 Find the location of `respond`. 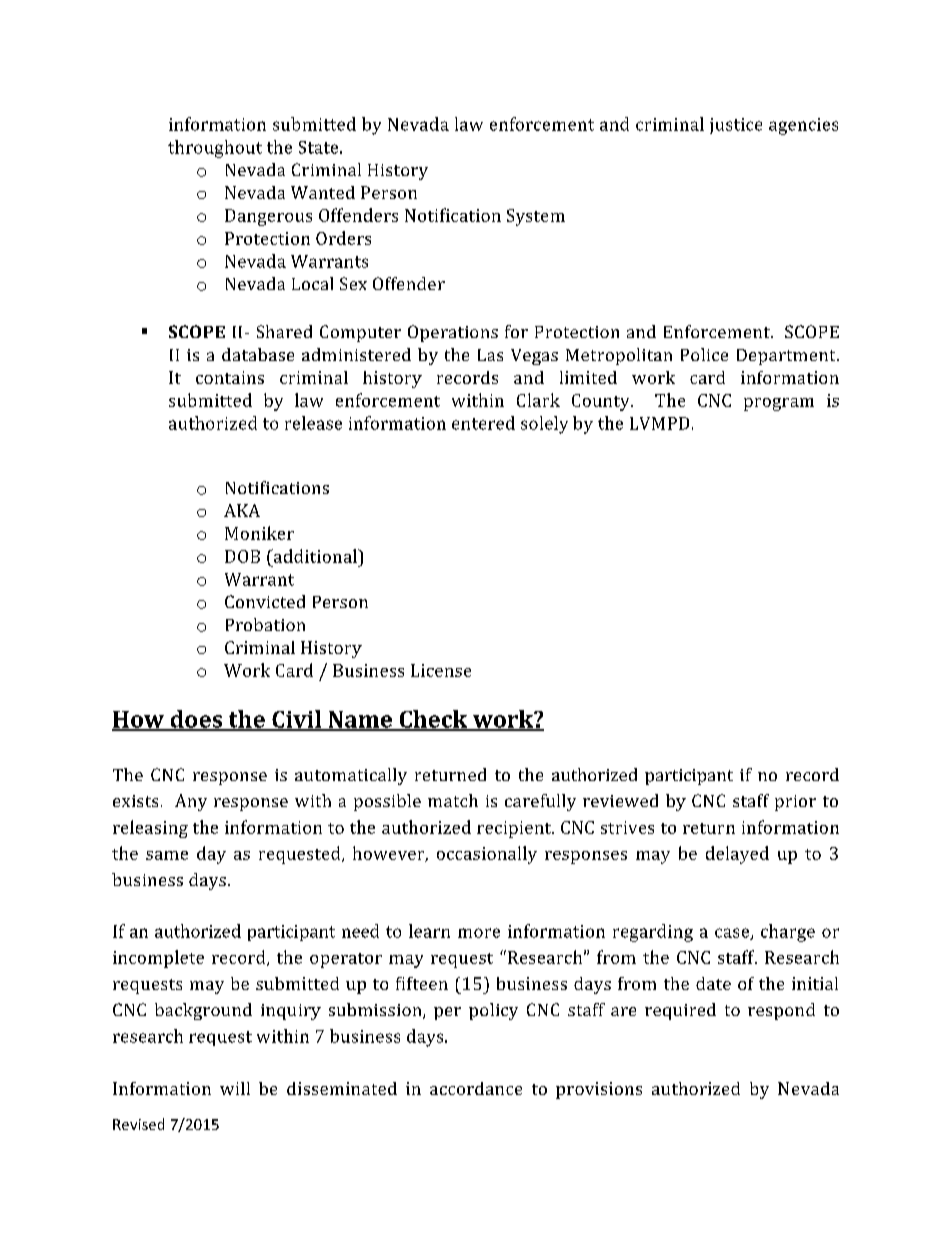

respond is located at coordinates (781, 1011).
